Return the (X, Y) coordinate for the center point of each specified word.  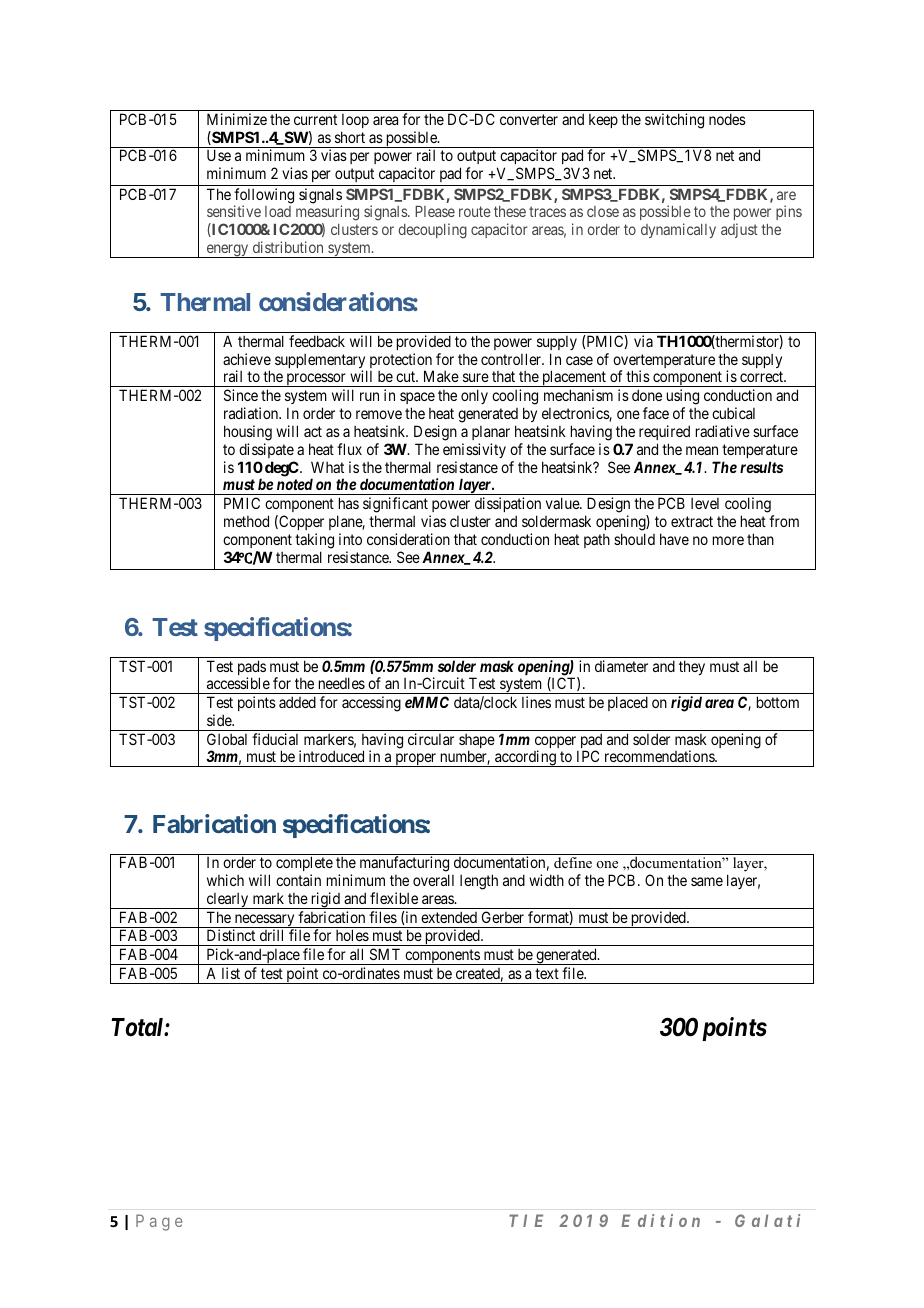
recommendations (660, 756)
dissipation (508, 504)
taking (314, 541)
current (315, 119)
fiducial (275, 739)
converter (529, 119)
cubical (733, 413)
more (728, 540)
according (525, 758)
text (547, 973)
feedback (317, 341)
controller (512, 359)
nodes (727, 119)
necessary (264, 921)
